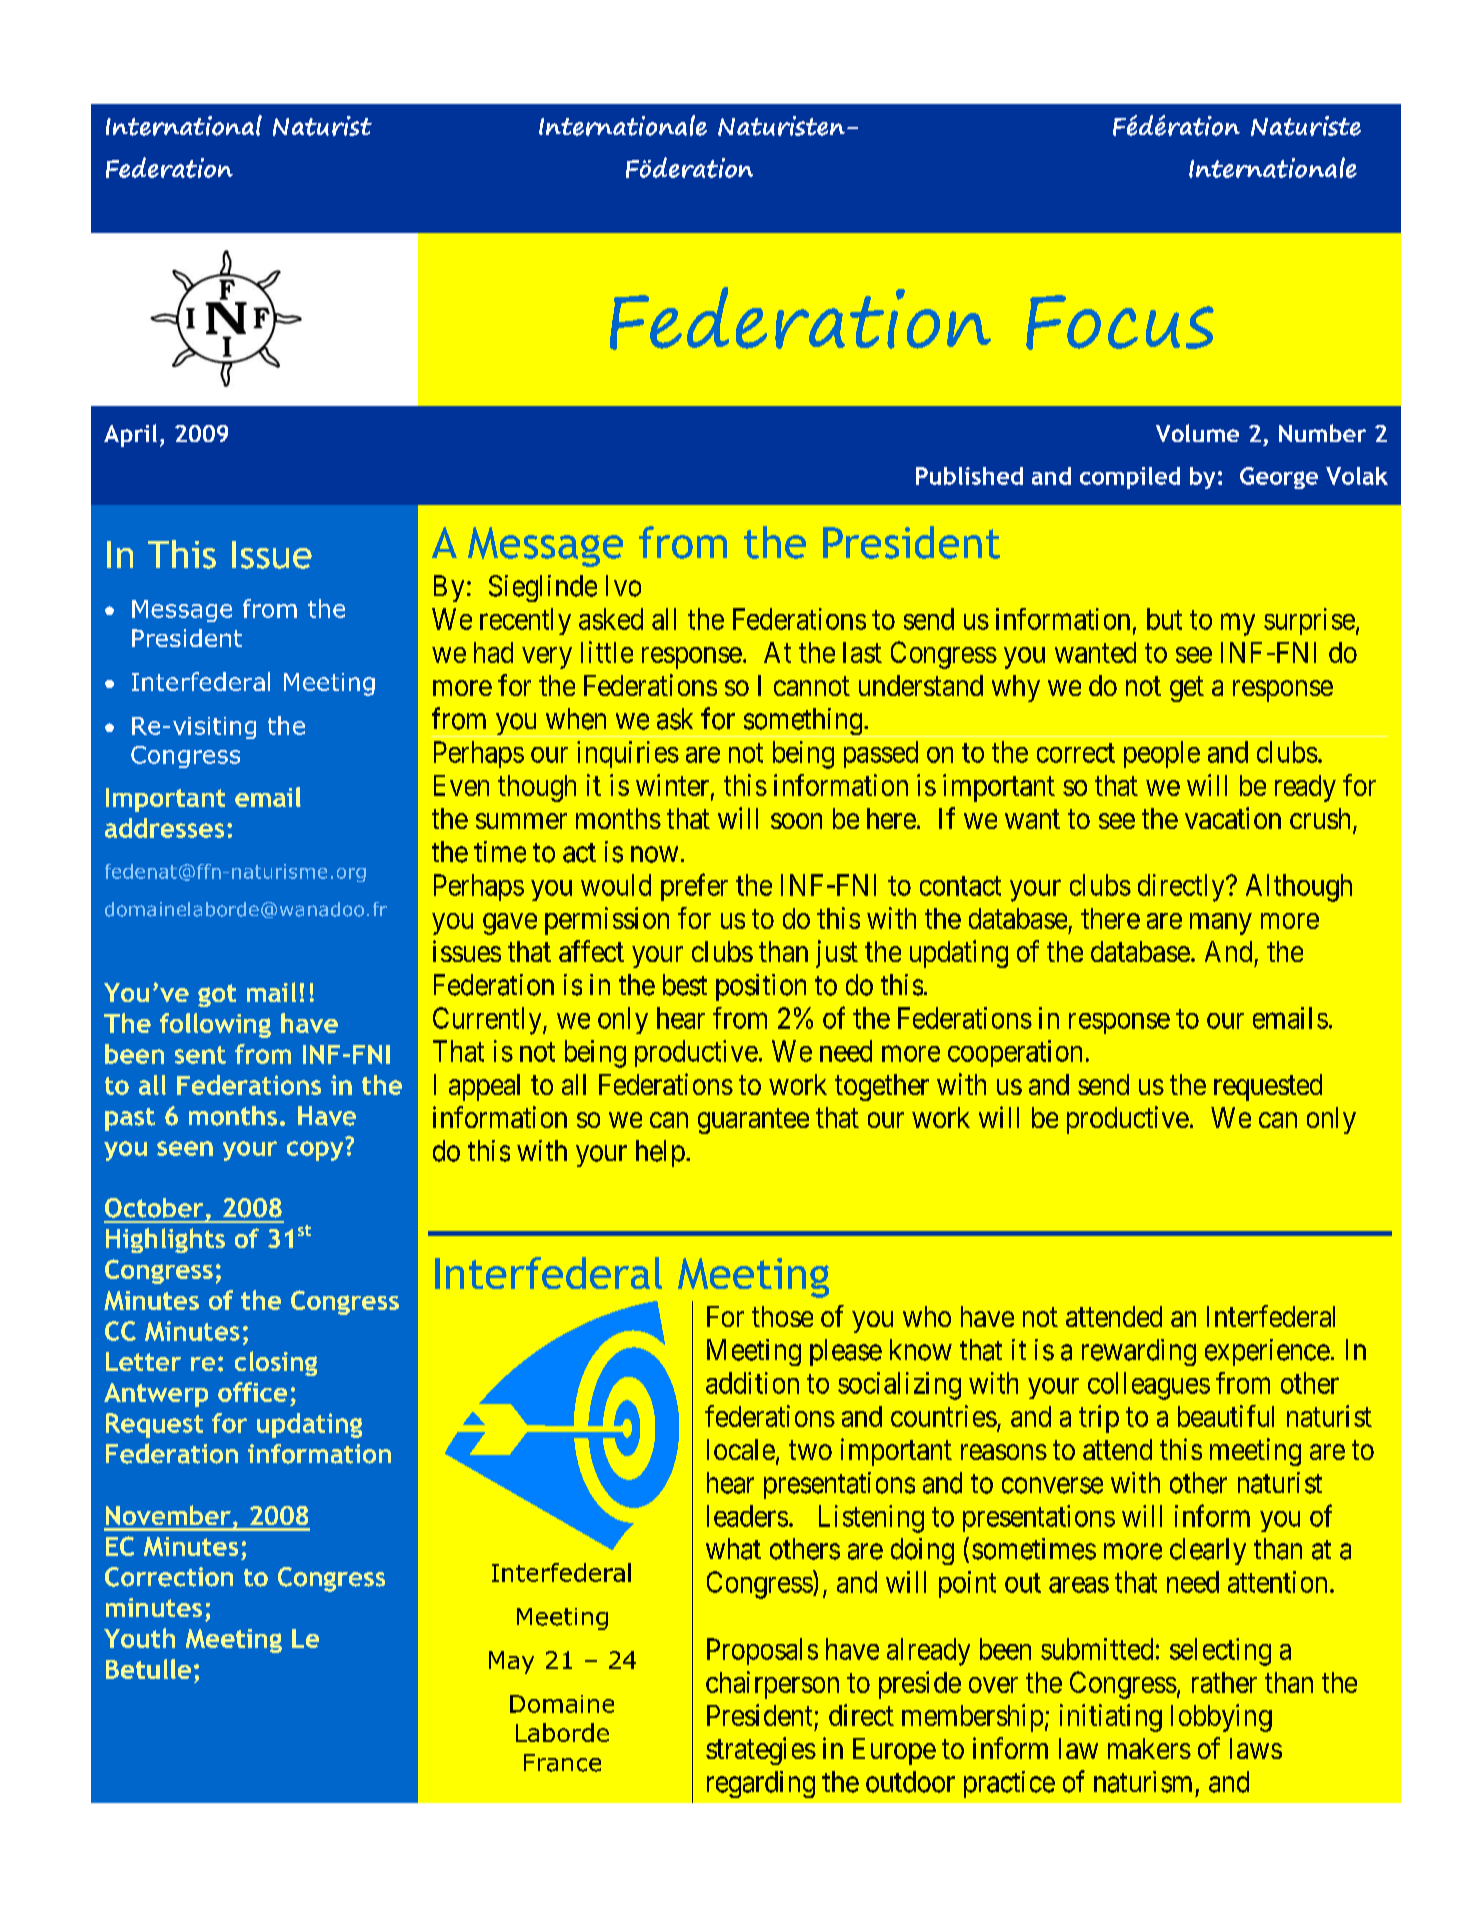  Describe the element at coordinates (139, 1638) in the screenshot. I see `Youth` at that location.
